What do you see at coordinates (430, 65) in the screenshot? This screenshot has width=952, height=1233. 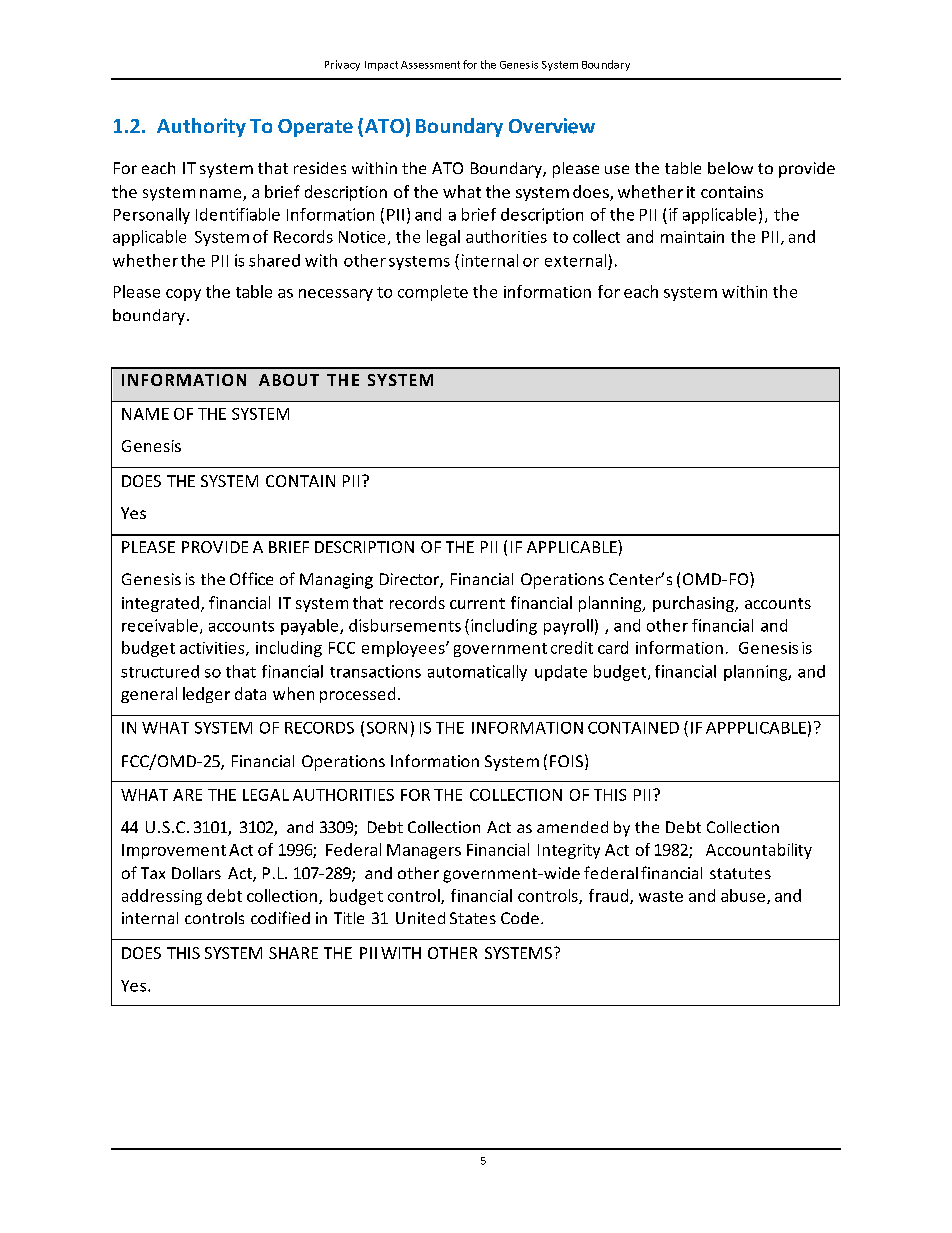 I see `Assessment` at bounding box center [430, 65].
